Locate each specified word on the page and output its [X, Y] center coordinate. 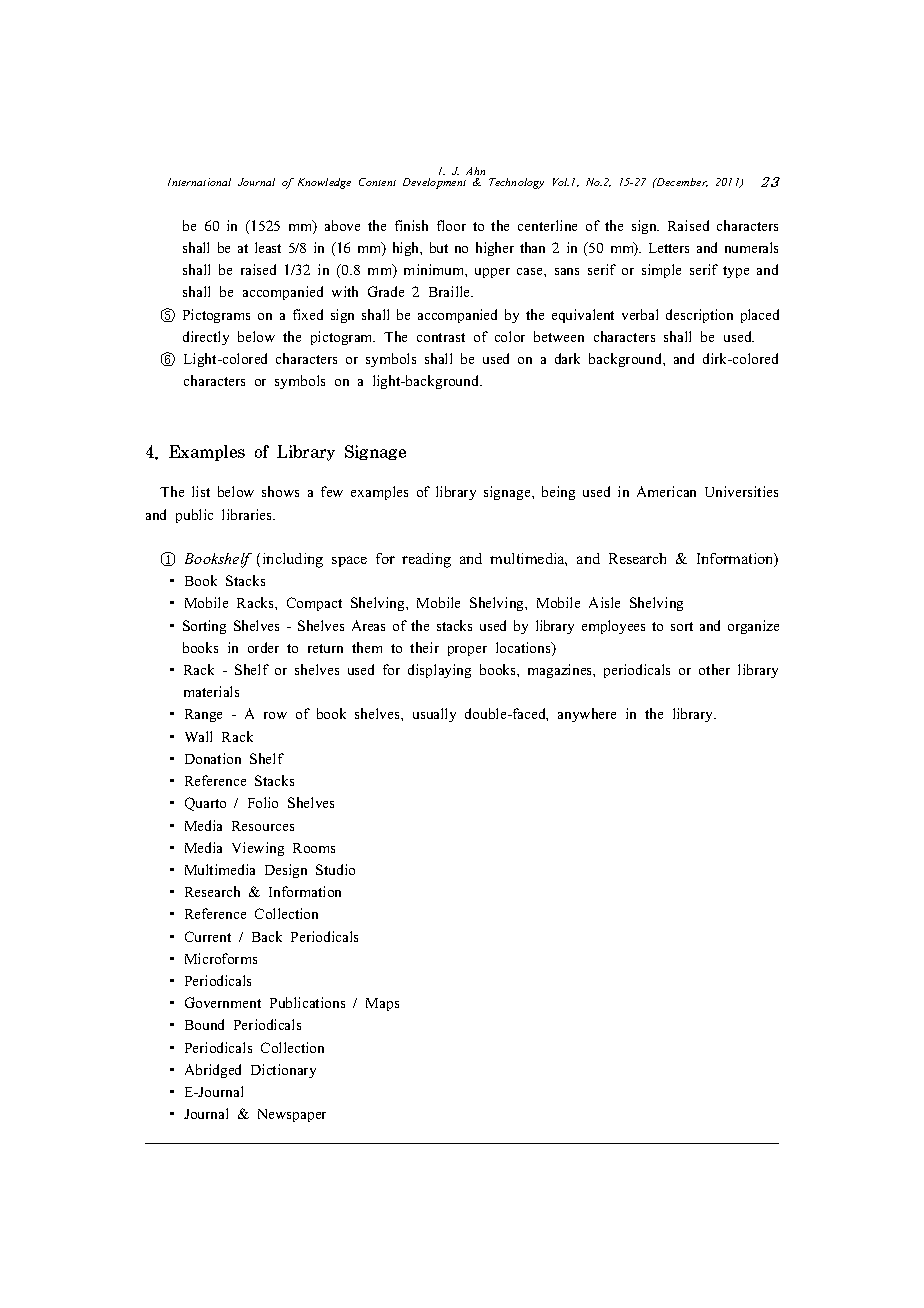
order [263, 647]
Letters [669, 248]
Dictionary [283, 1071]
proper [467, 651]
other [714, 669]
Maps [382, 1004]
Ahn [475, 171]
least [268, 247]
